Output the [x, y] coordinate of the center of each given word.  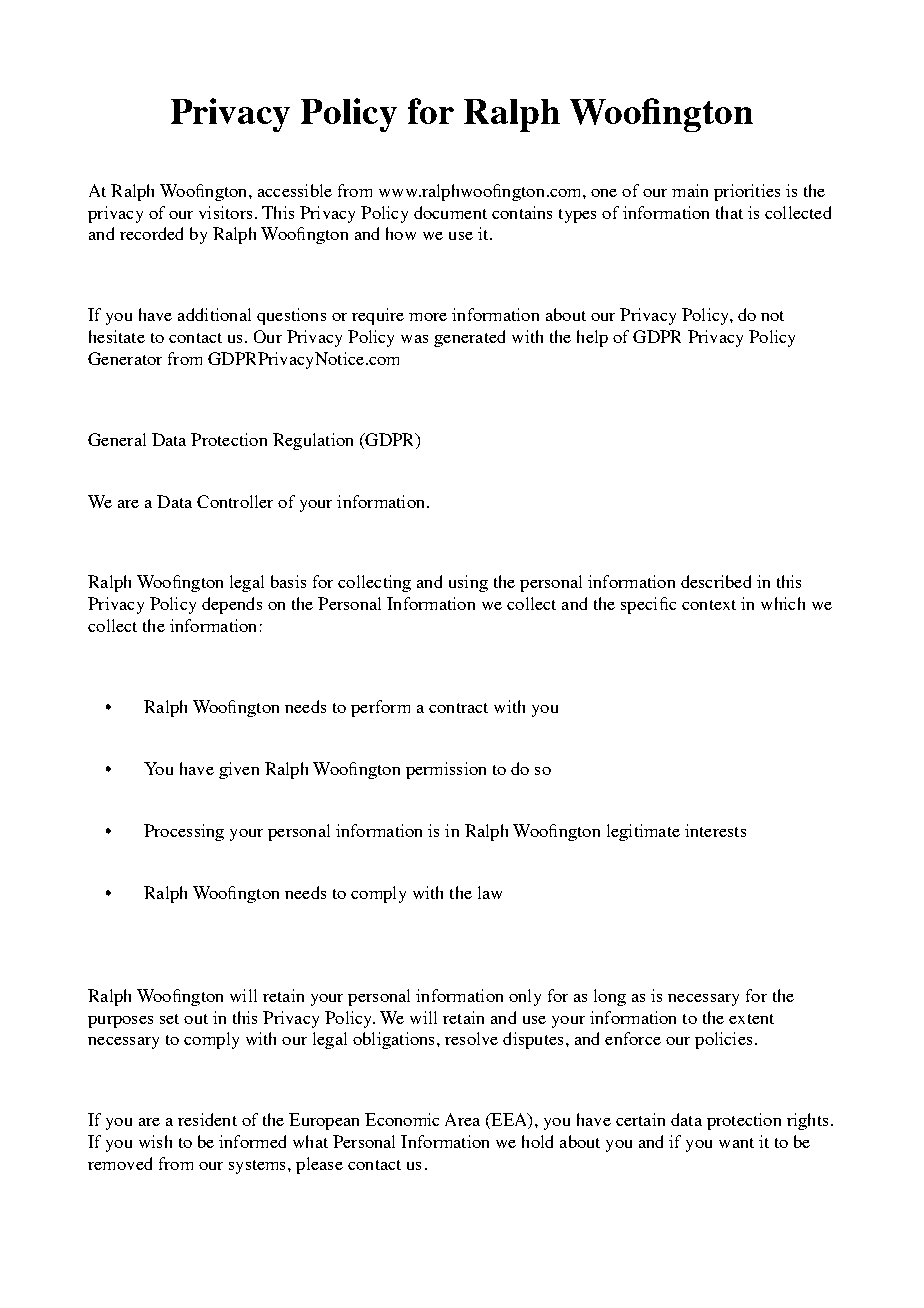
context [709, 605]
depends [232, 605]
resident [207, 1119]
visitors [225, 212]
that [729, 212]
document [450, 212]
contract [458, 708]
